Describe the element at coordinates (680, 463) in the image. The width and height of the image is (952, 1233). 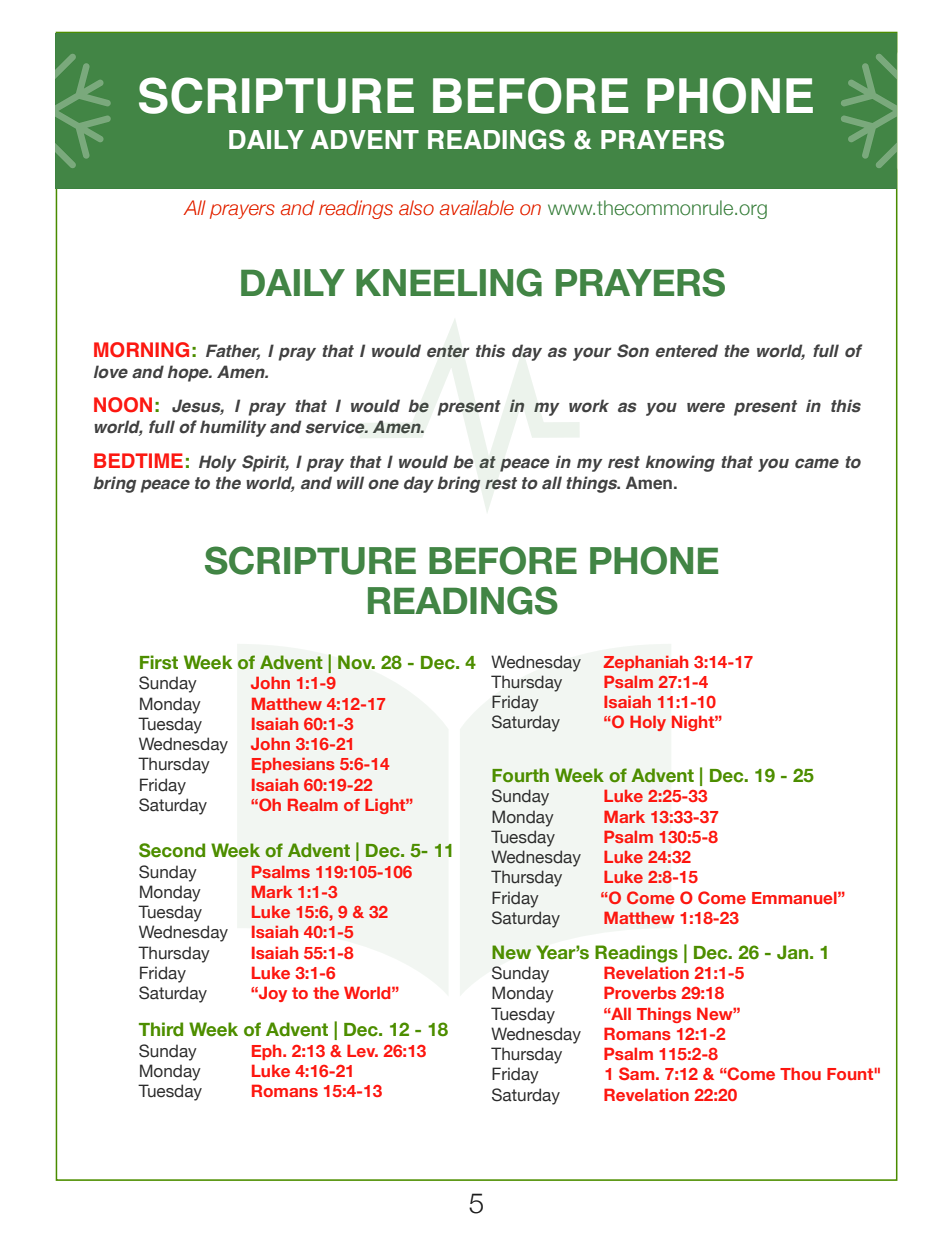
I see `knowing` at that location.
